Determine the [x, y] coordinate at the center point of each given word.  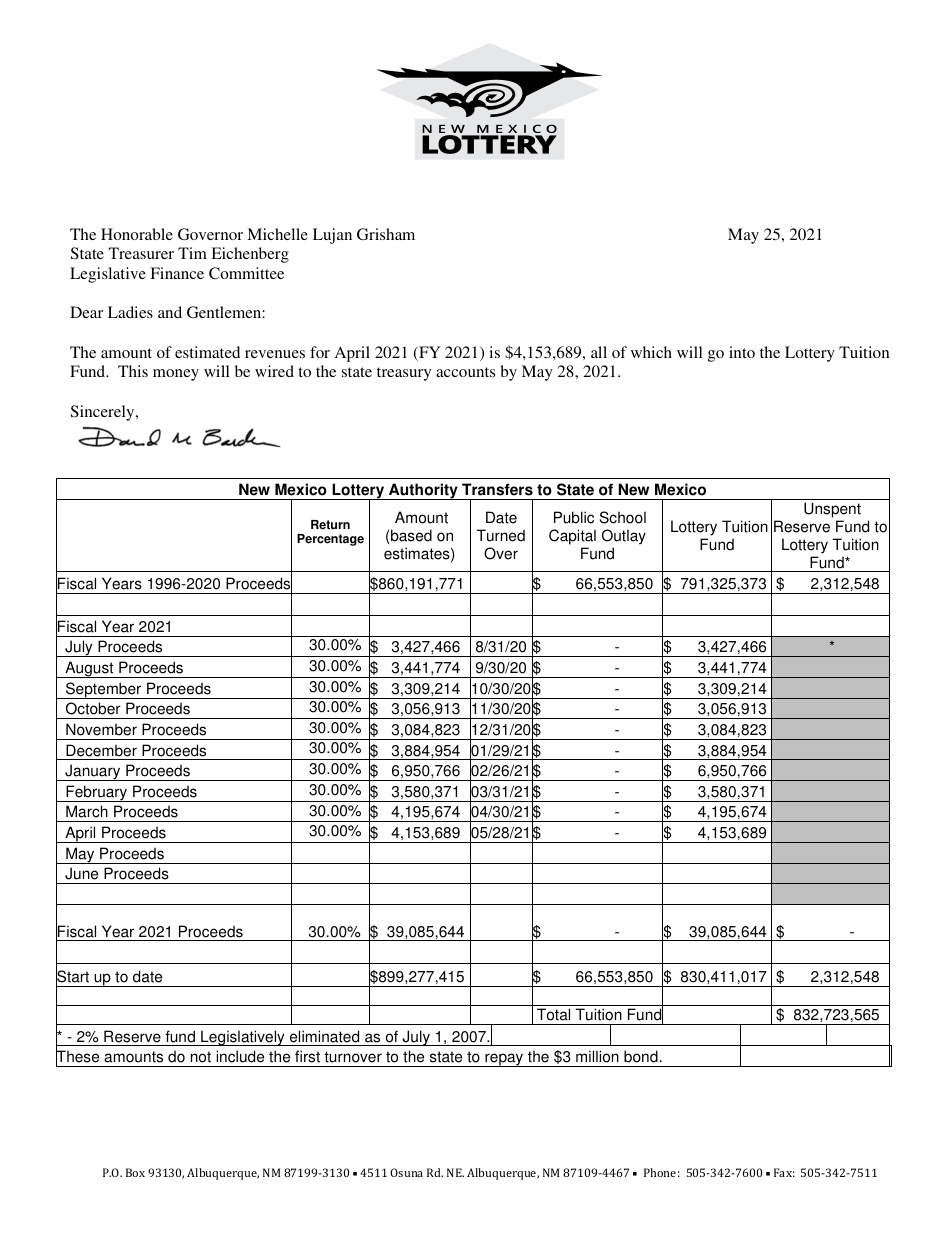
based [411, 535]
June [81, 873]
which [651, 352]
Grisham [386, 234]
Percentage [330, 540]
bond [641, 1056]
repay [504, 1060]
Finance [177, 273]
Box [135, 1172]
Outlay [624, 537]
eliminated [324, 1036]
